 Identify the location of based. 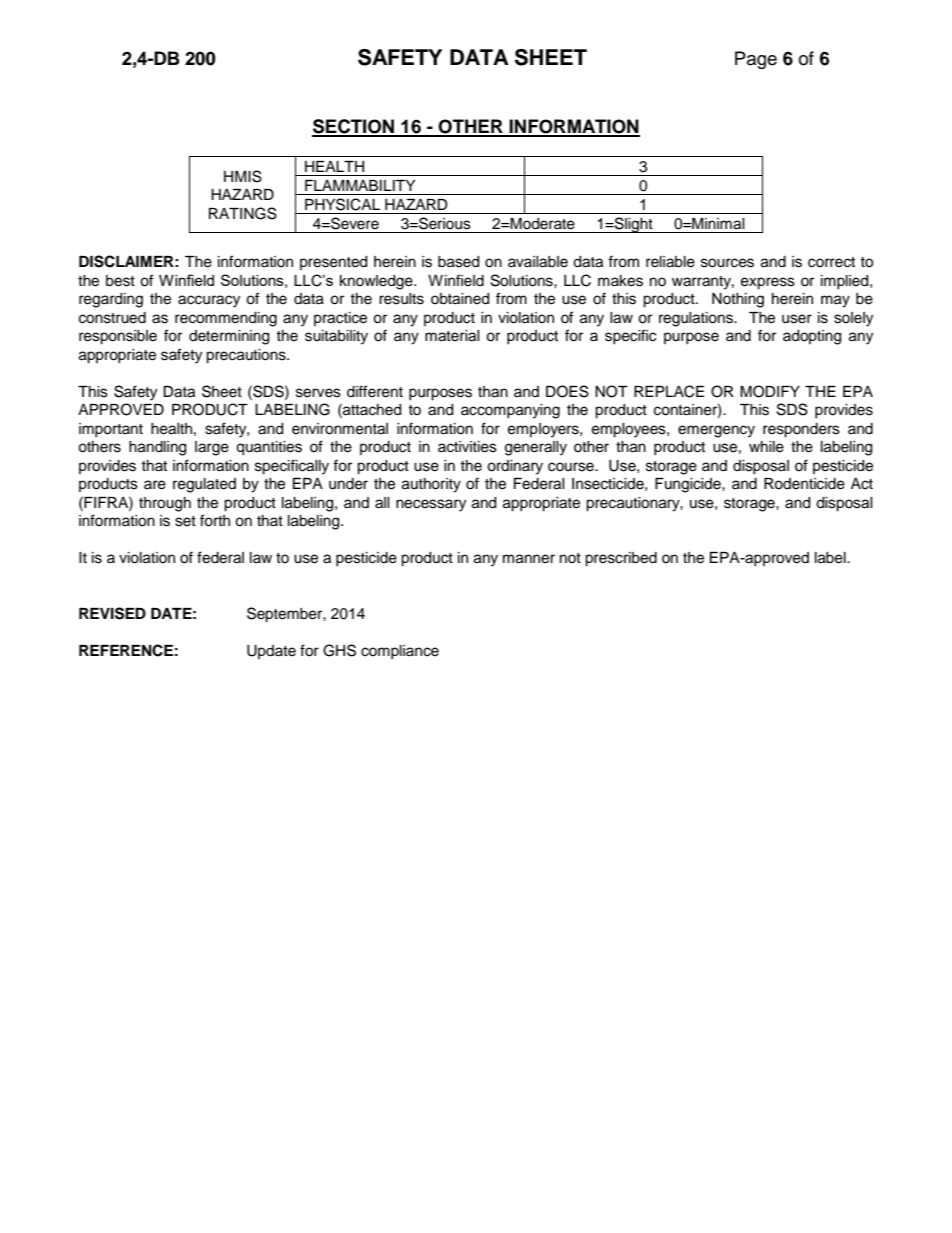
(458, 262).
